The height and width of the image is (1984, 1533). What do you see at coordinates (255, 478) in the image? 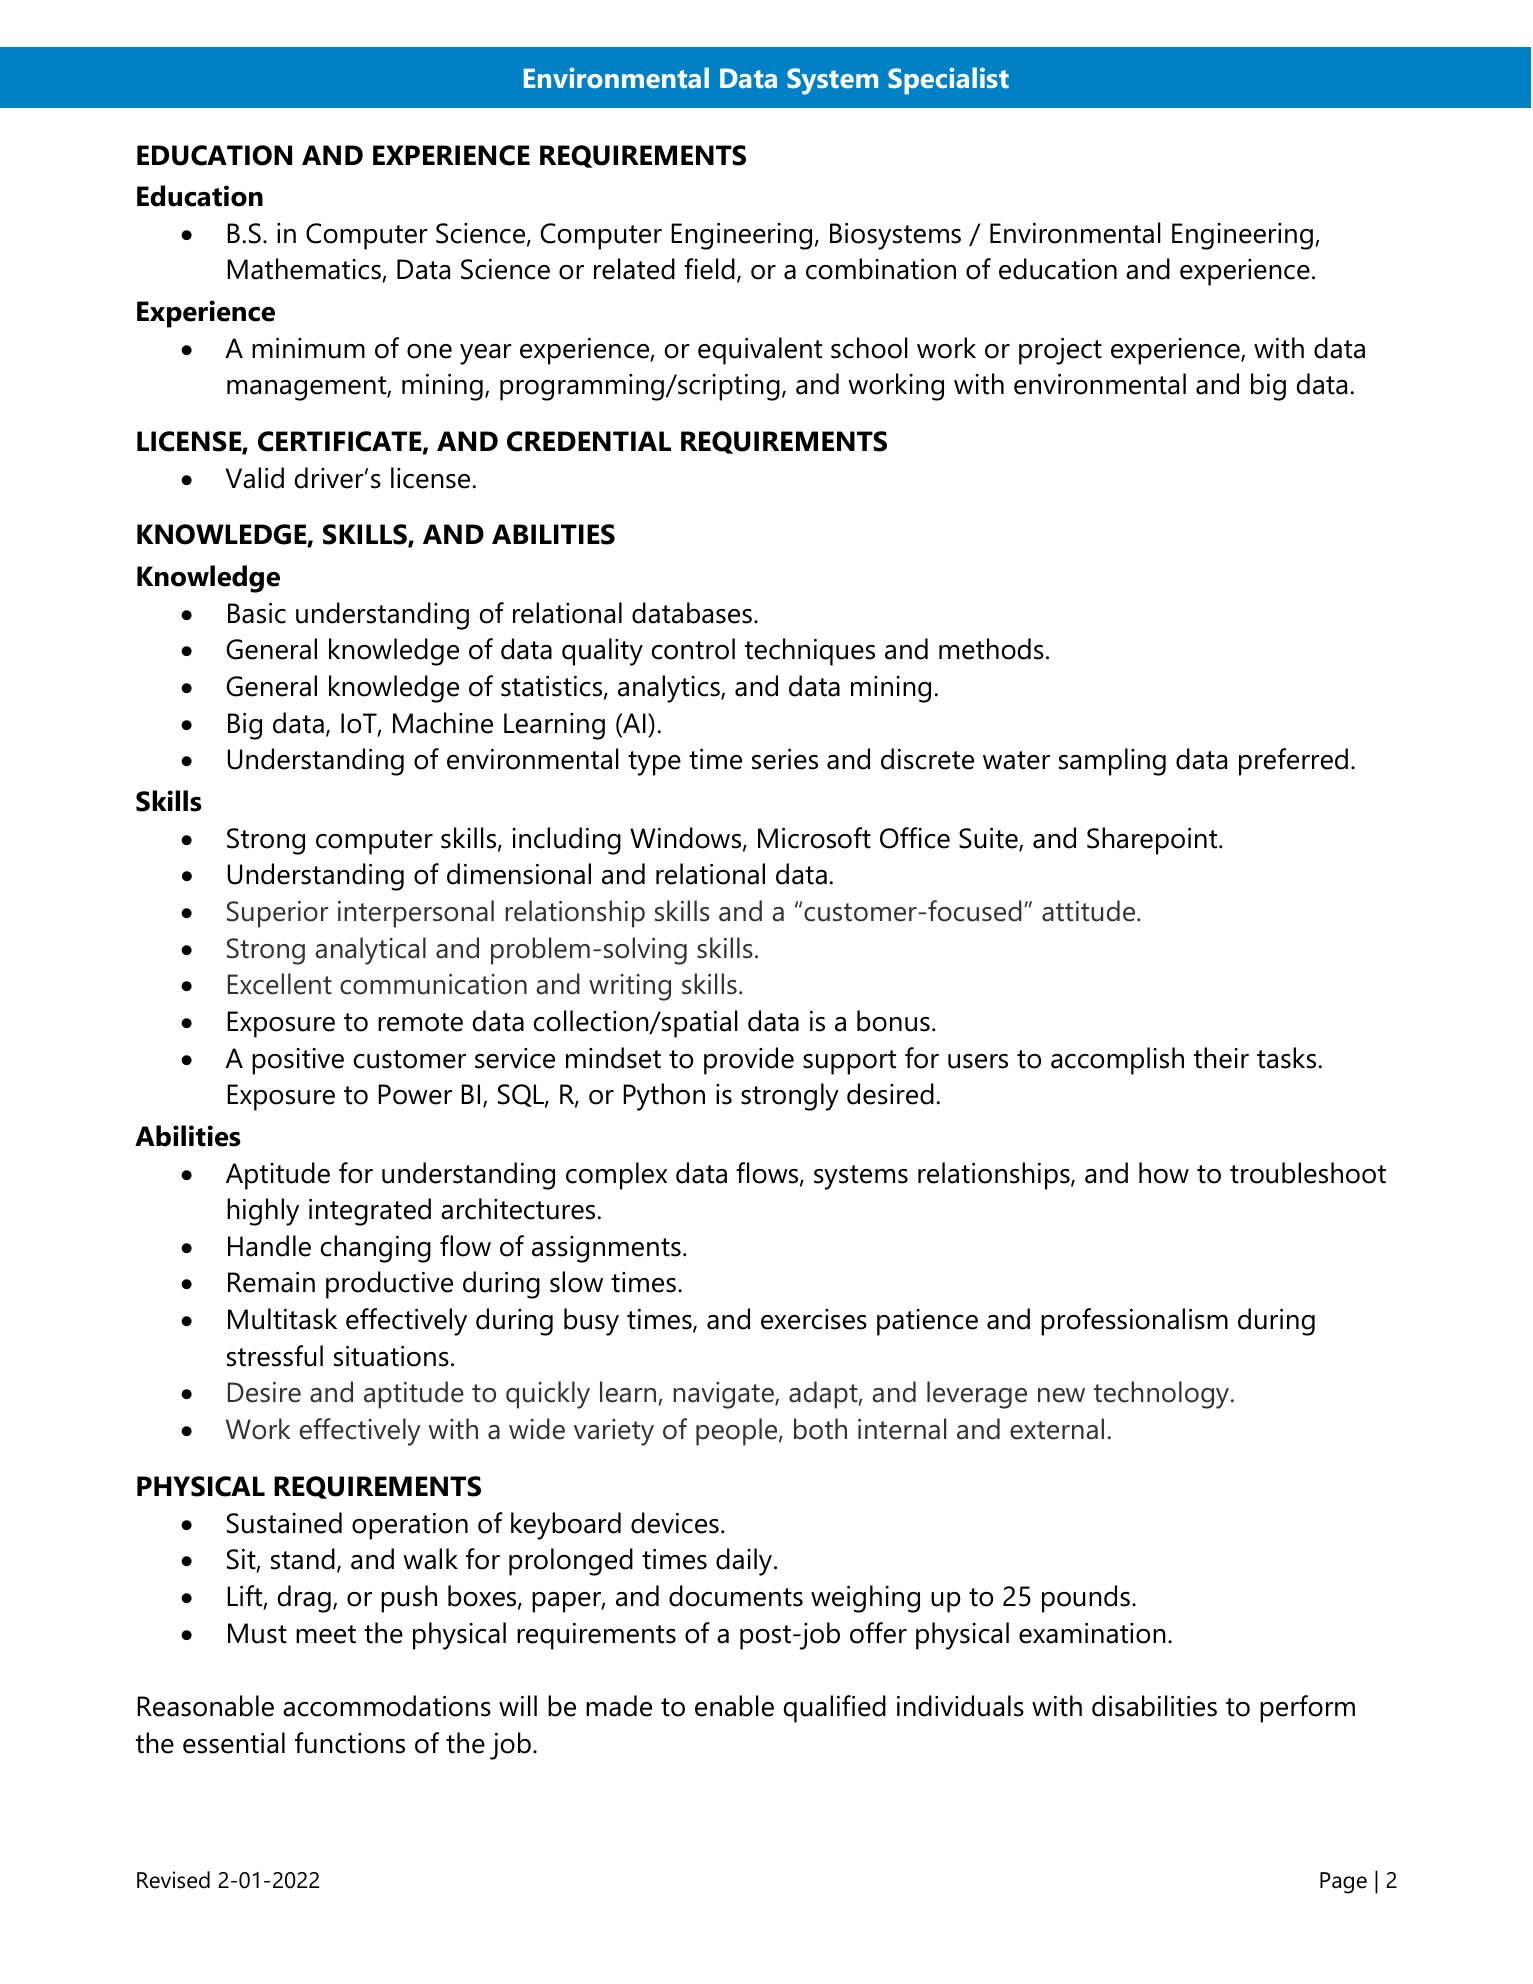
I see `Valid` at bounding box center [255, 478].
